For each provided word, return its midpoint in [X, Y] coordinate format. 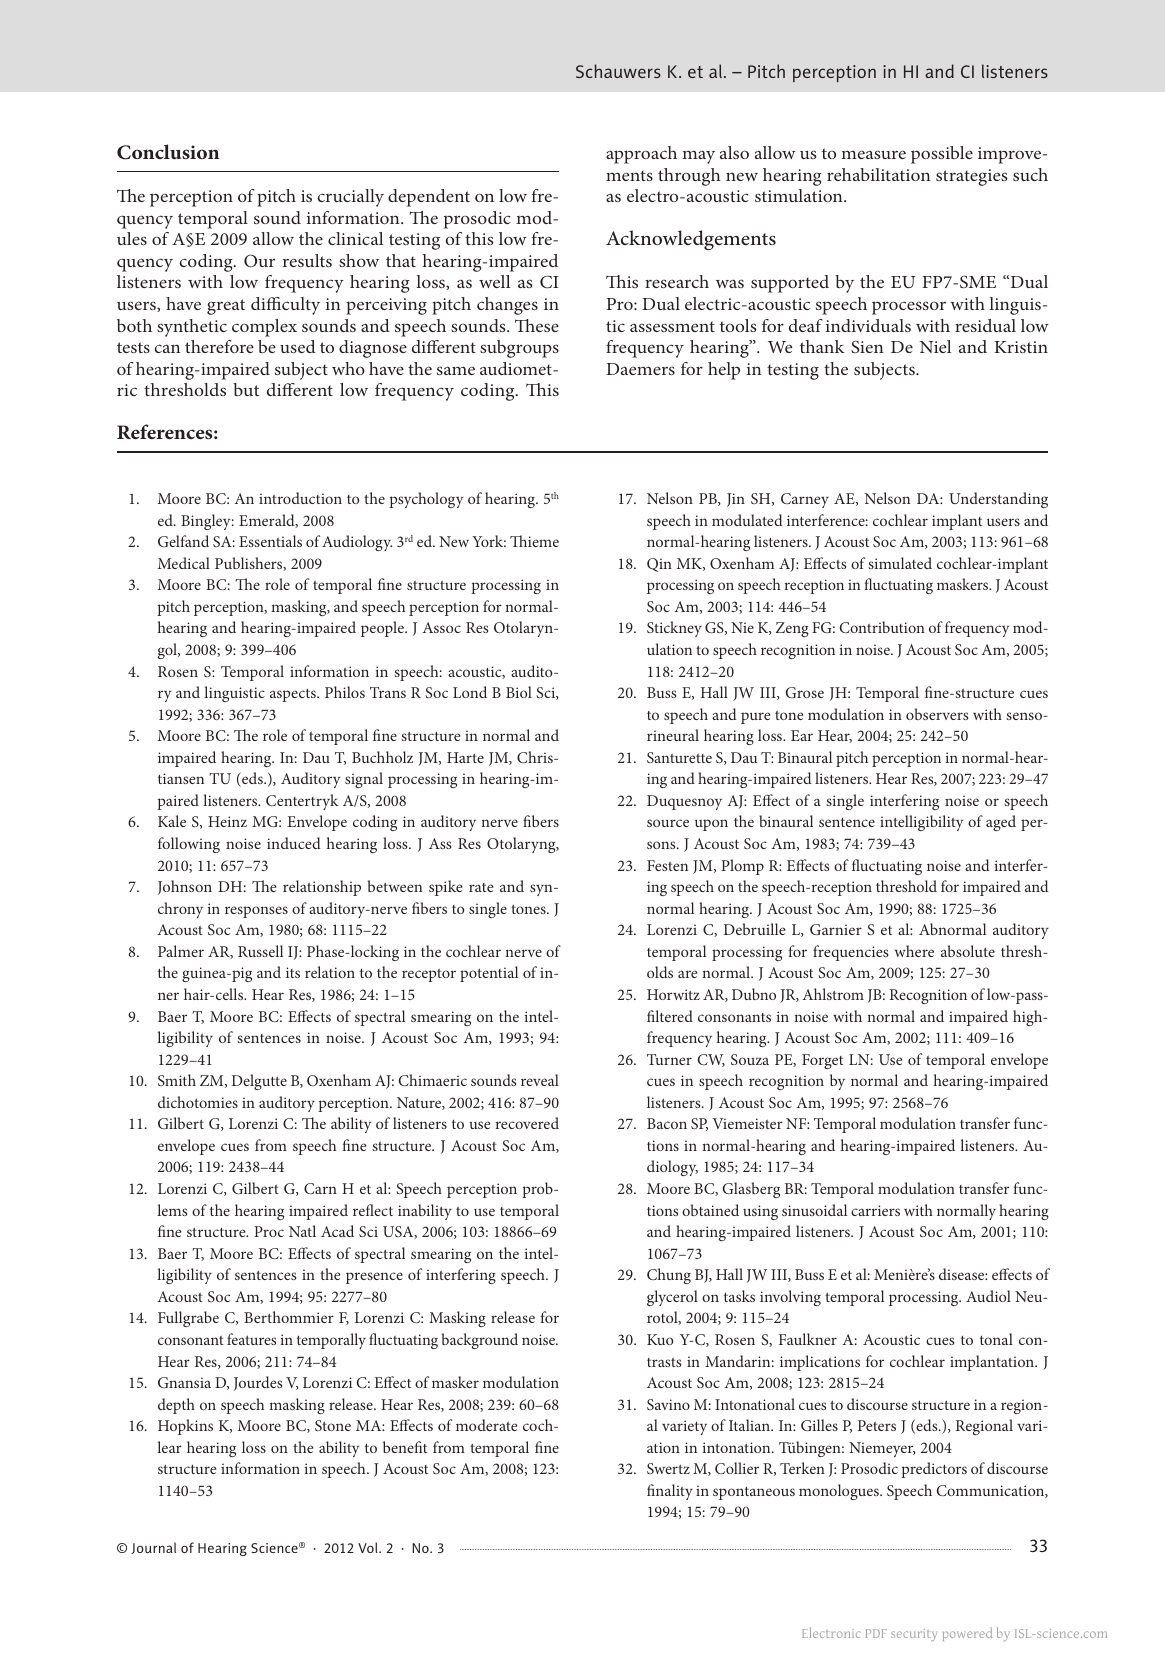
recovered [527, 1123]
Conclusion [168, 152]
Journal [153, 1548]
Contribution [882, 627]
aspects [294, 695]
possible [942, 155]
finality [670, 1492]
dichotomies [198, 1102]
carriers [875, 1210]
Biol [519, 692]
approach [641, 155]
